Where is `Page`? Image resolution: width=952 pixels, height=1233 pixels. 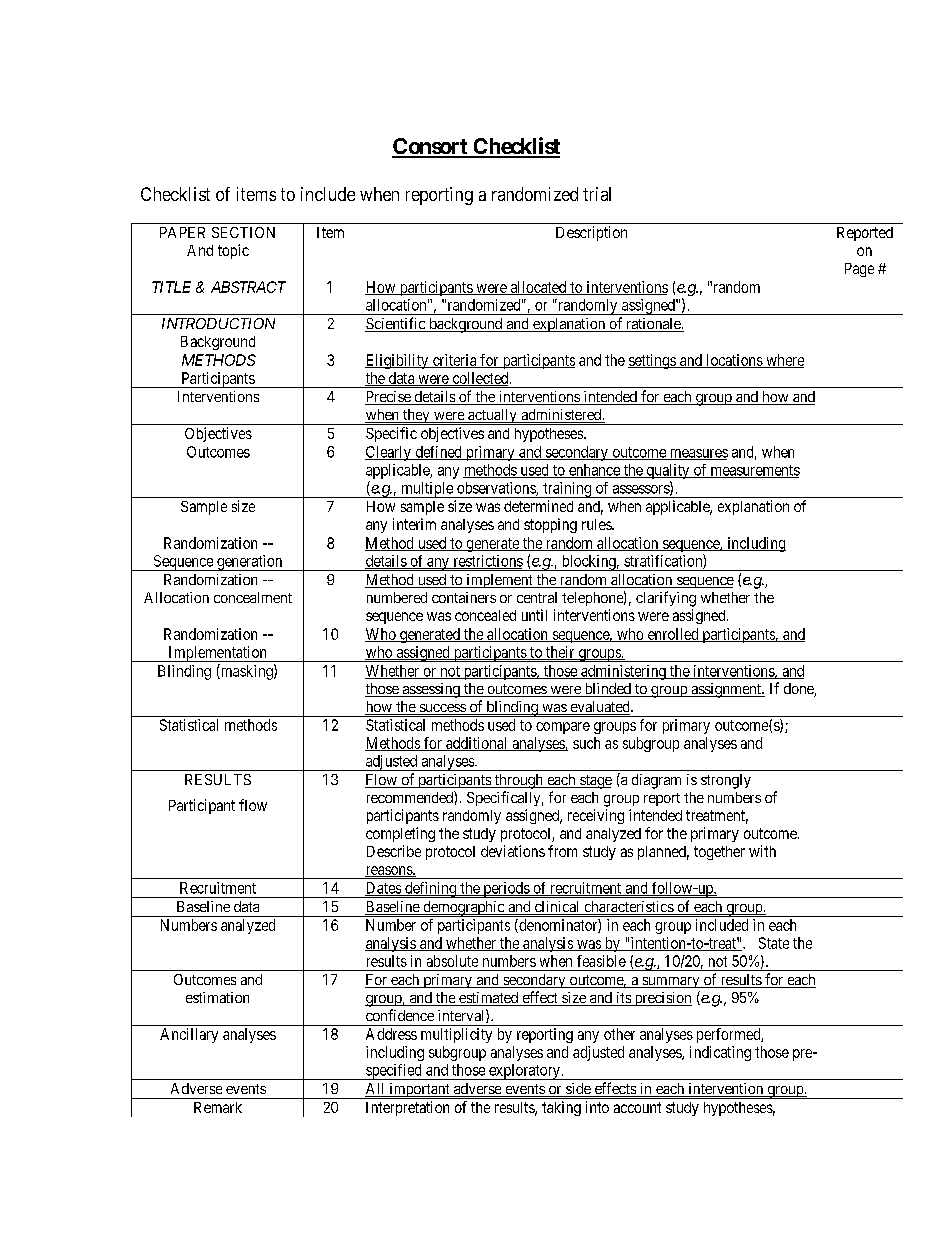
Page is located at coordinates (859, 270).
